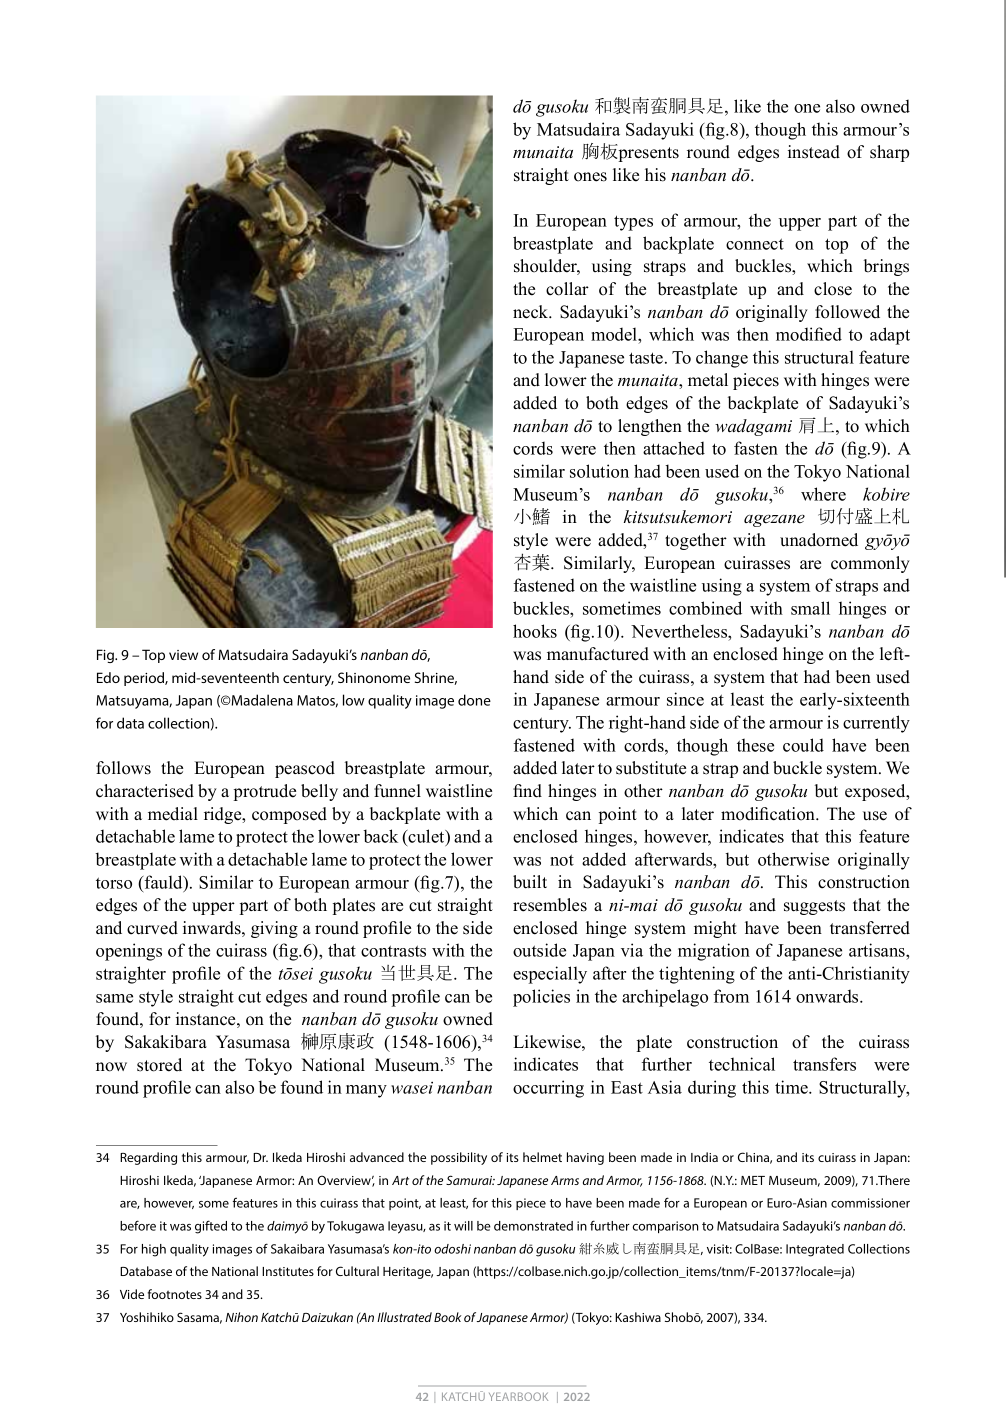  Describe the element at coordinates (166, 1042) in the document. I see `Sakakibara` at that location.
